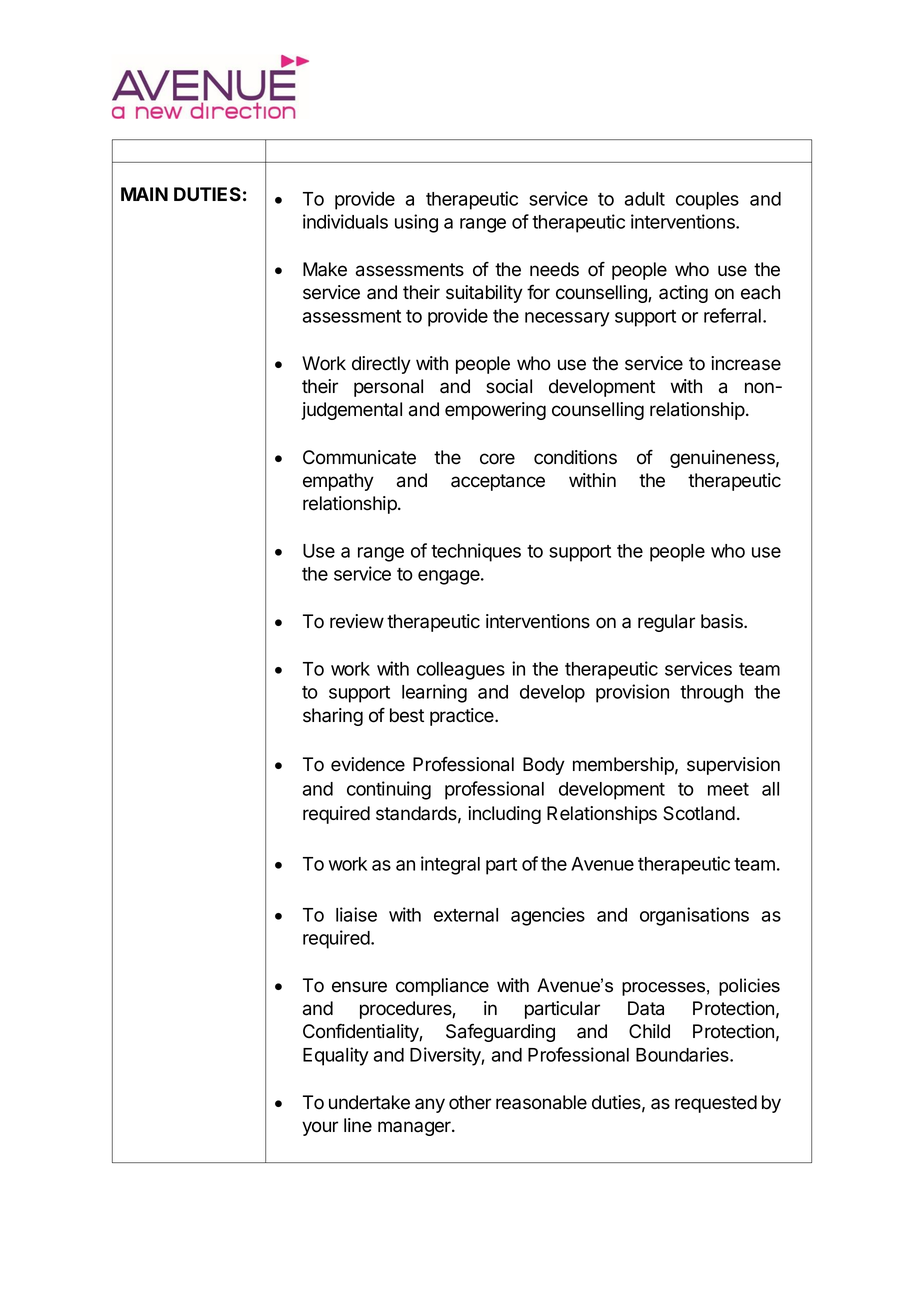  What do you see at coordinates (338, 482) in the screenshot?
I see `empathy` at bounding box center [338, 482].
